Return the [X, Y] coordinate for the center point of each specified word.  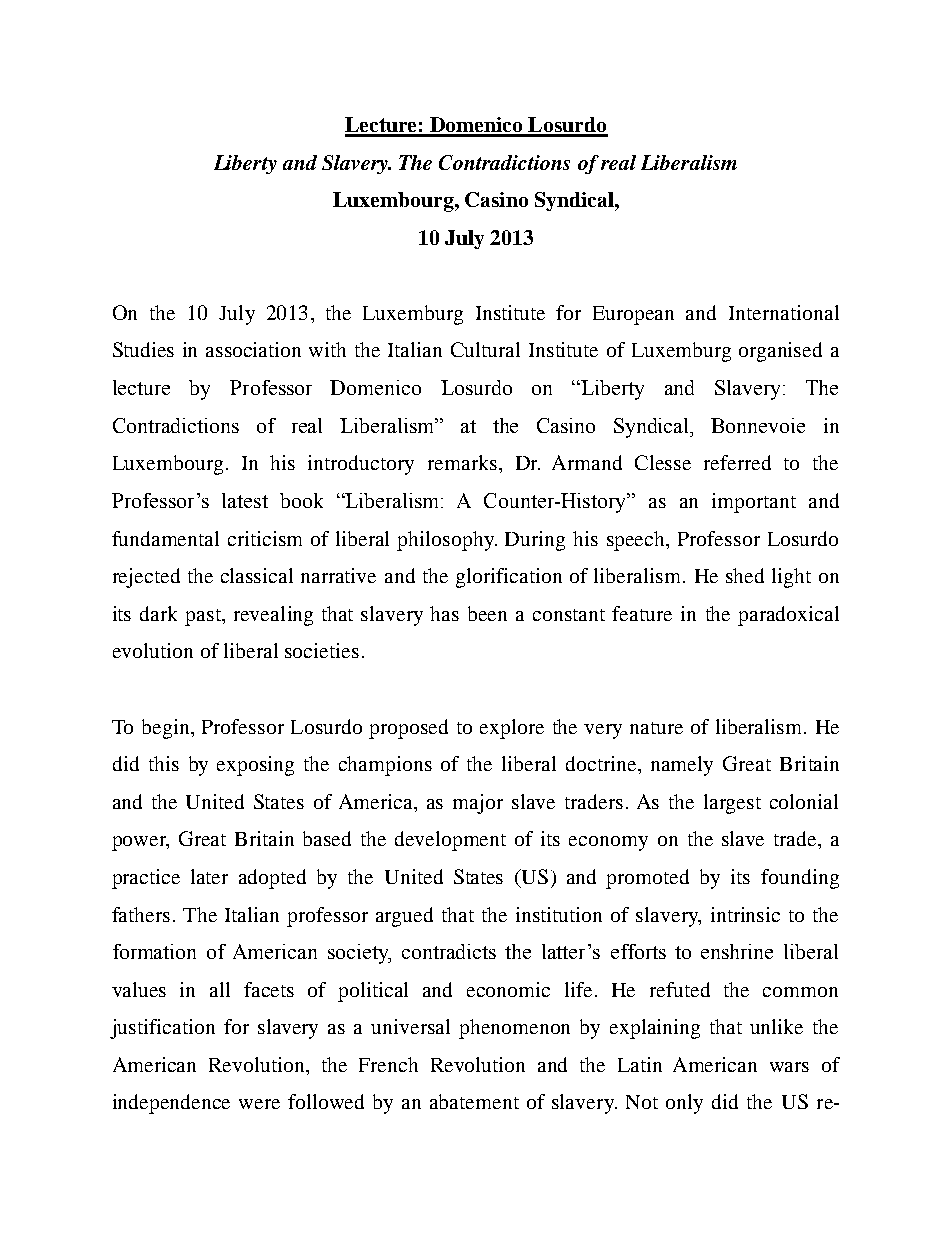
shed [745, 575]
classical [257, 575]
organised [780, 352]
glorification [509, 578]
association [253, 349]
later [209, 876]
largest [732, 804]
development [450, 841]
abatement [474, 1101]
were [259, 1104]
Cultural [485, 349]
